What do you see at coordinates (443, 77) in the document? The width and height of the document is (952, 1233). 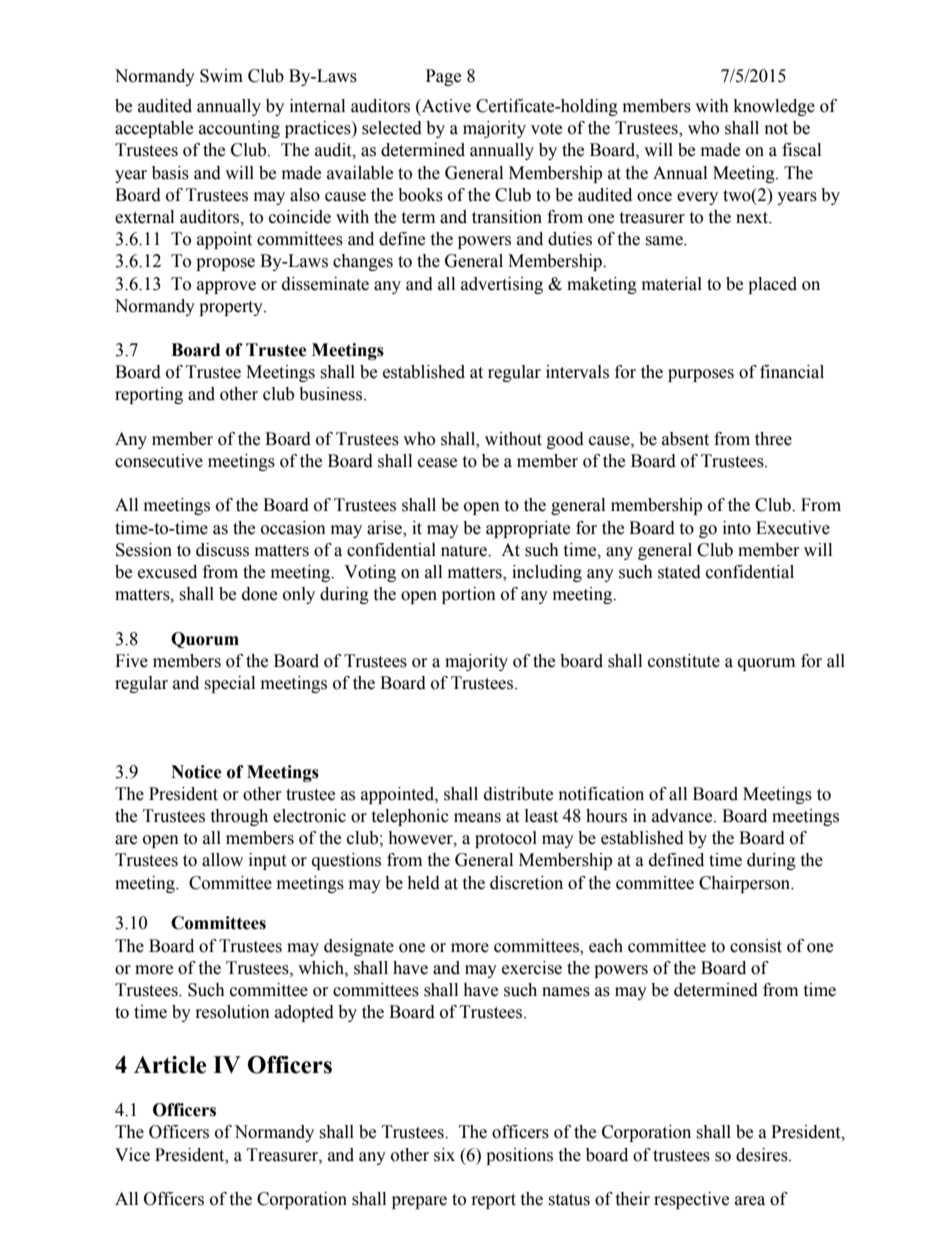 I see `Page` at bounding box center [443, 77].
